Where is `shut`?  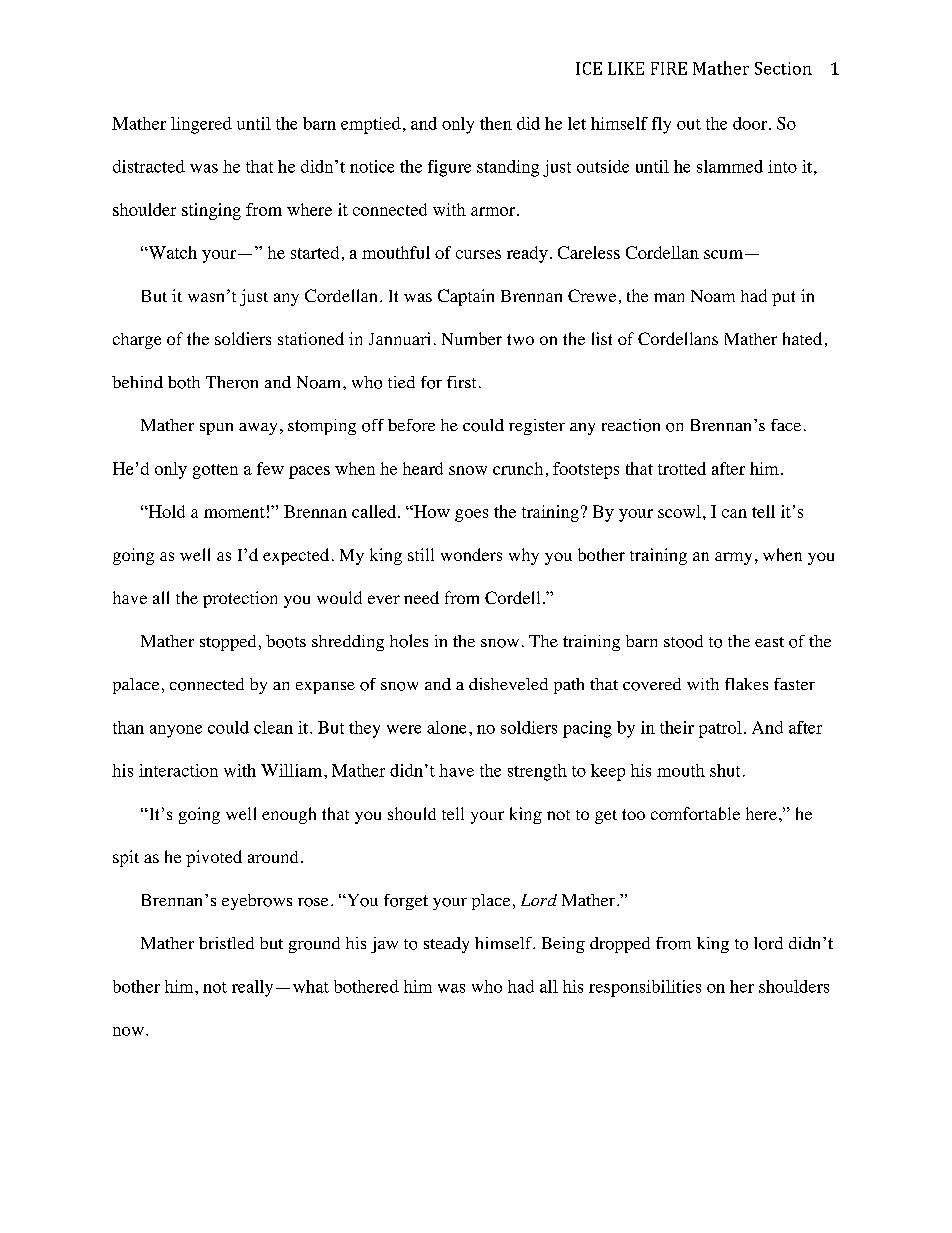
shut is located at coordinates (725, 770).
